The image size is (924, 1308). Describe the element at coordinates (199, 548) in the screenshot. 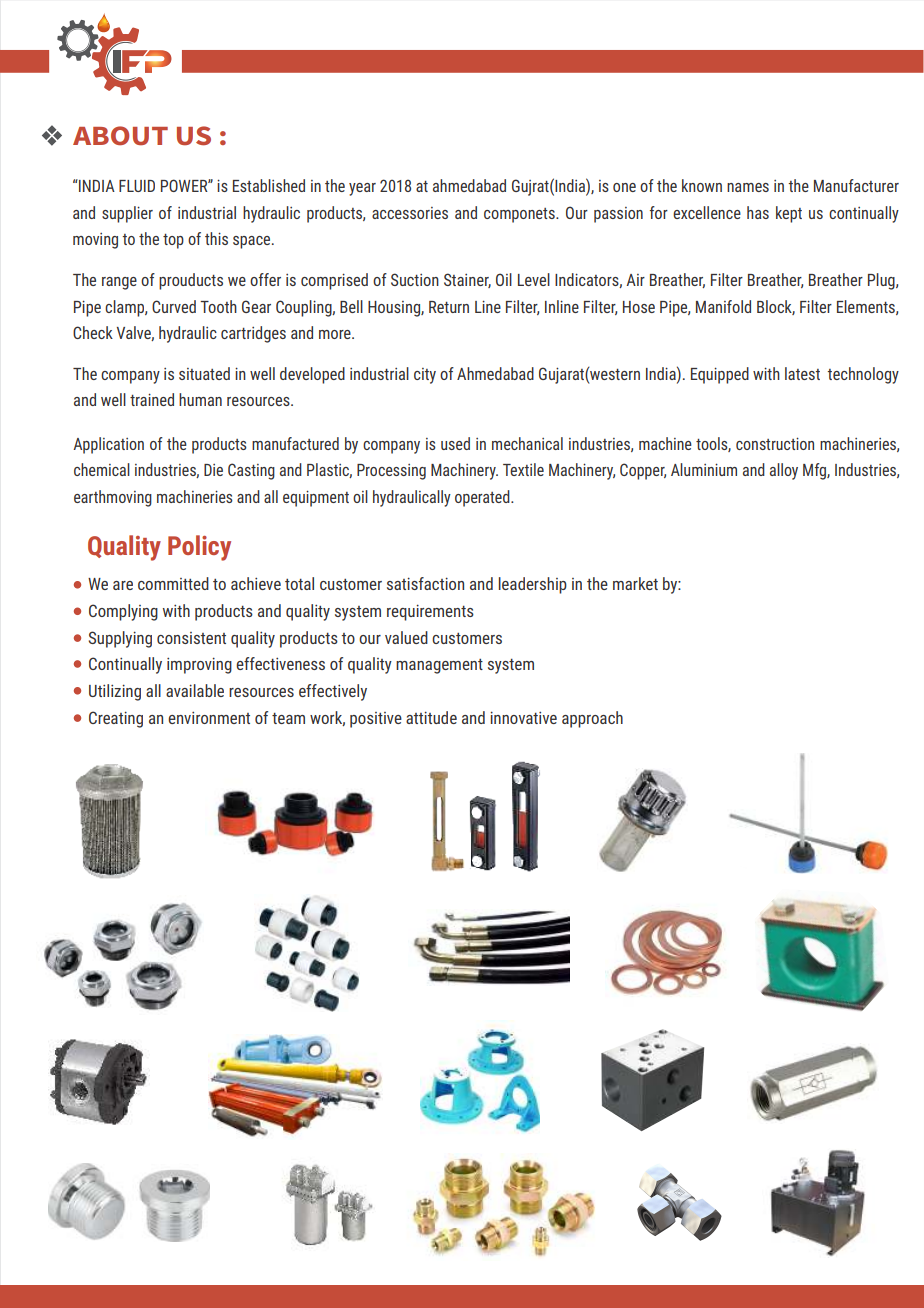

I see `Policy` at that location.
